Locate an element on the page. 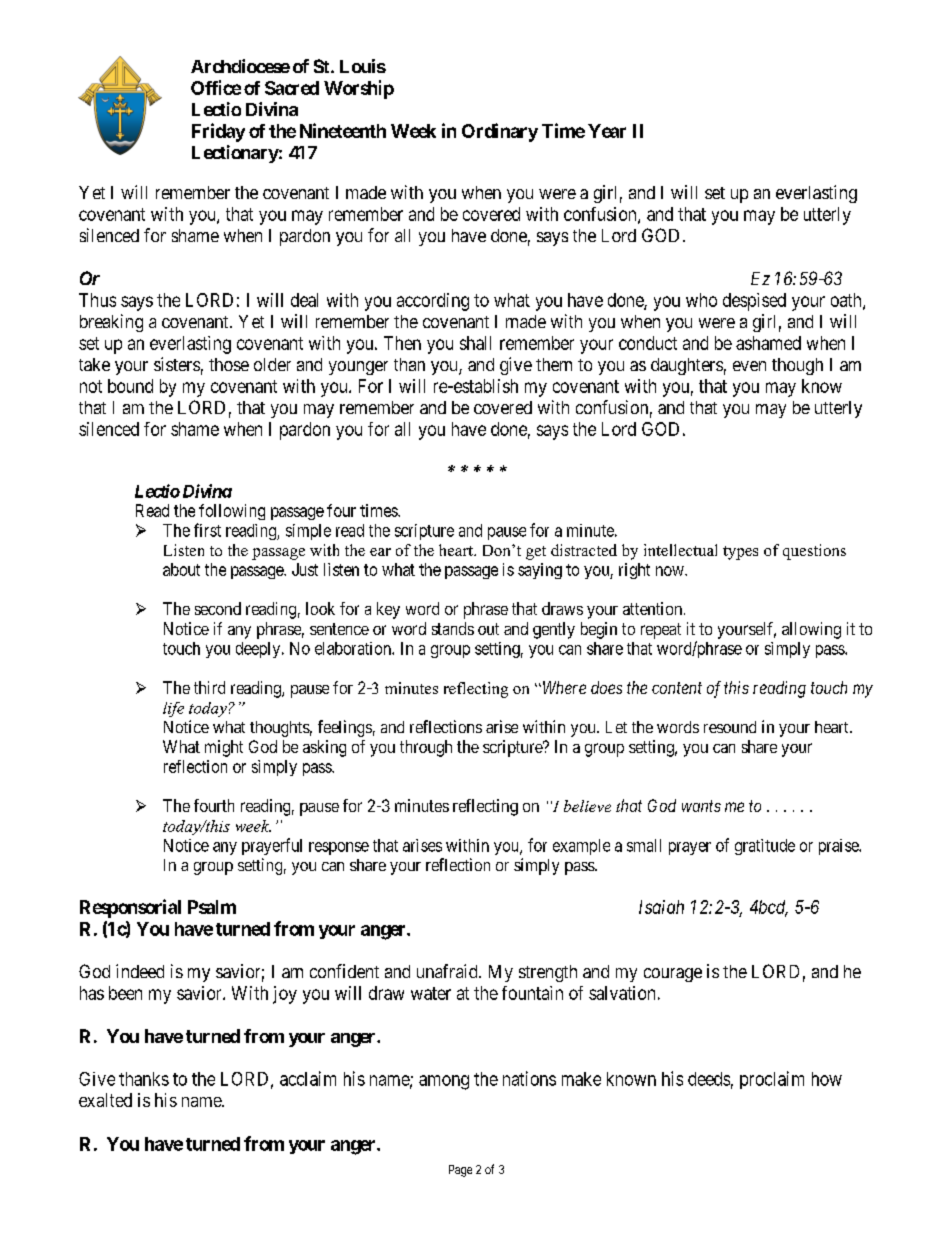 The image size is (952, 1233). types is located at coordinates (740, 553).
